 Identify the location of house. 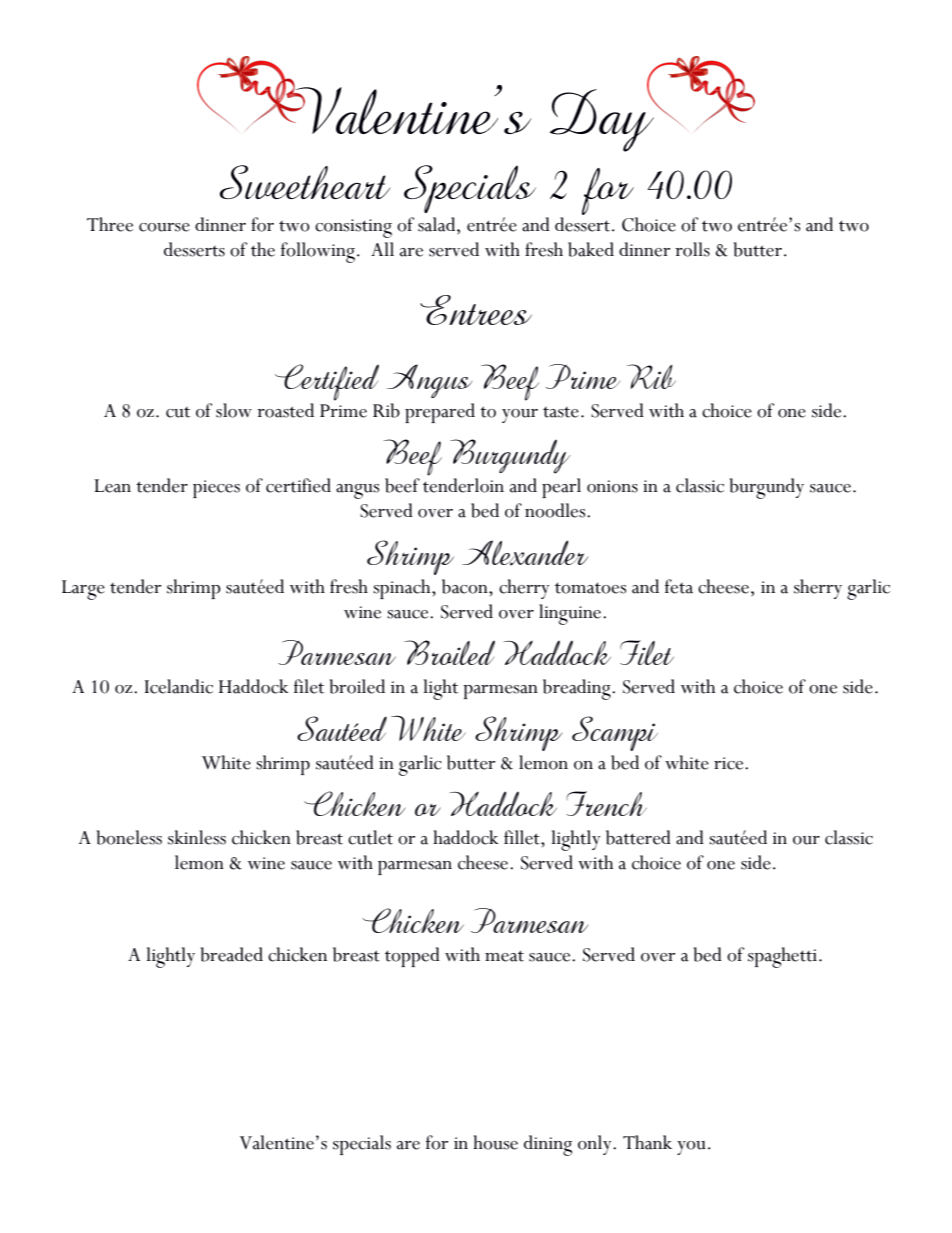
(495, 1142).
